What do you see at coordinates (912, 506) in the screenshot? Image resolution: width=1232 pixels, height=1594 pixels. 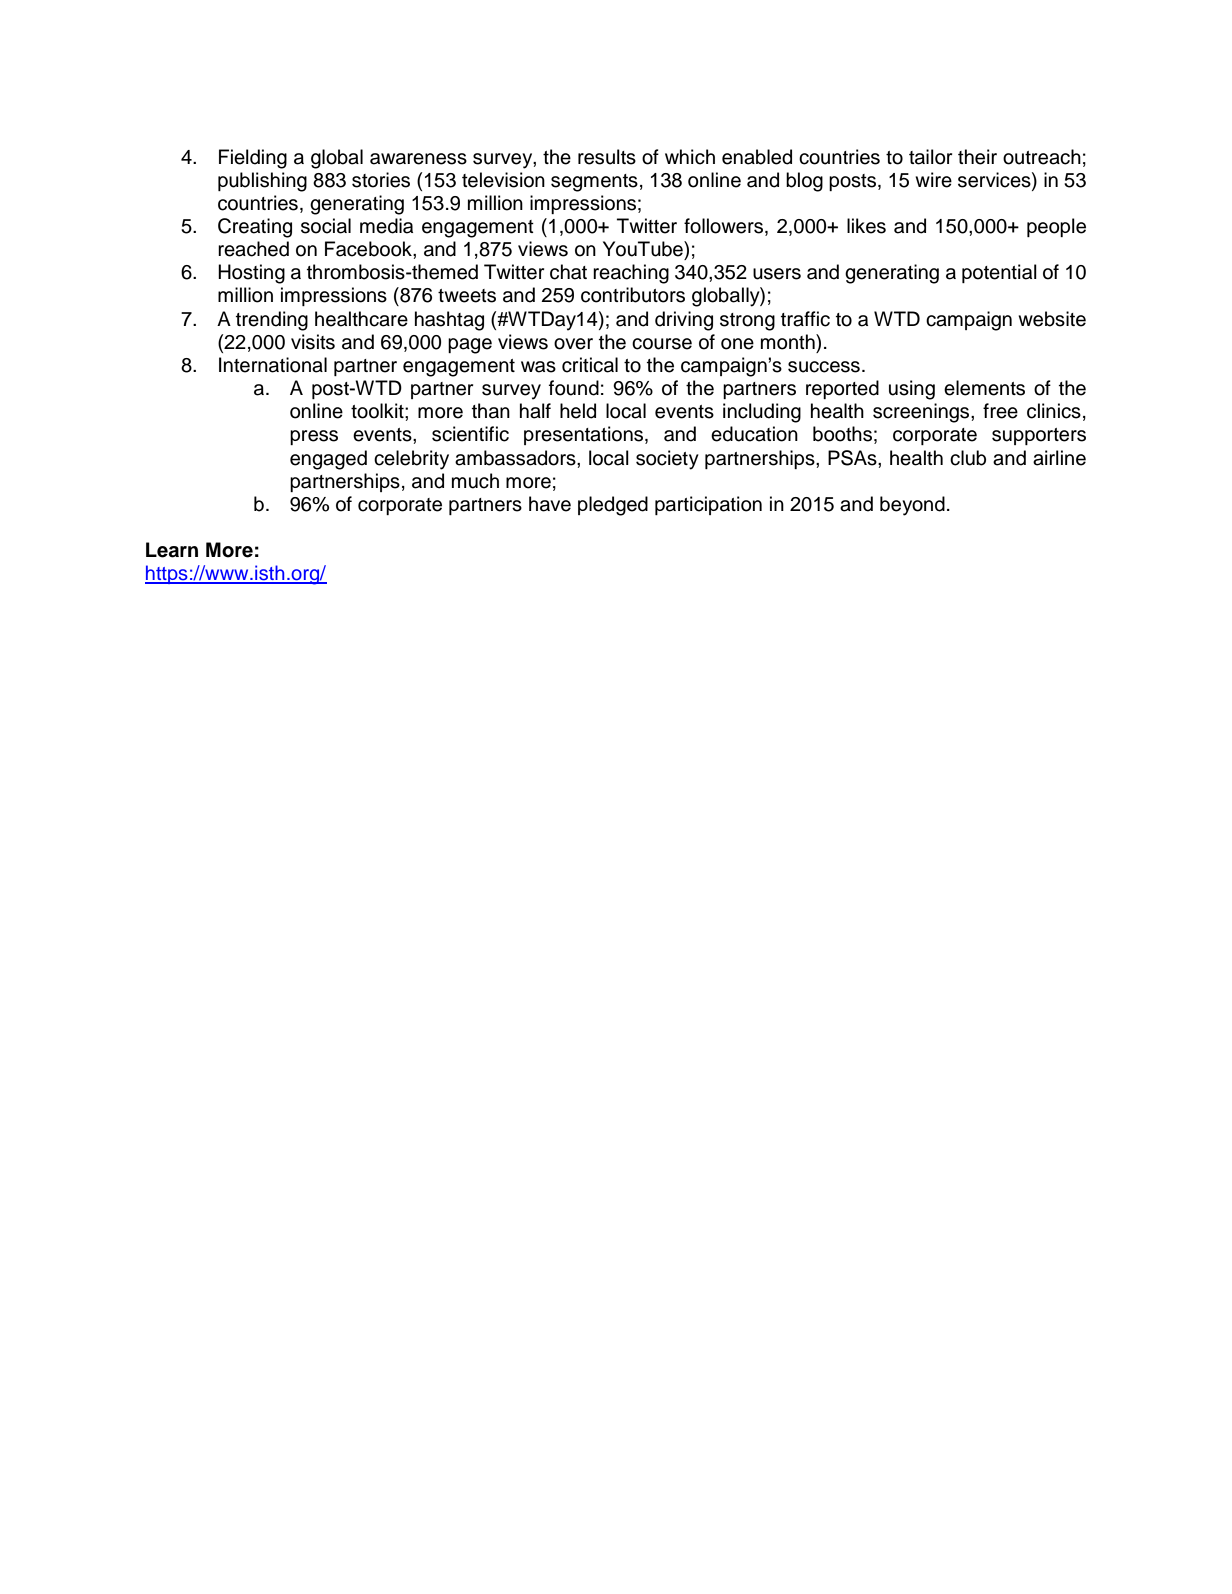 I see `beyond` at bounding box center [912, 506].
